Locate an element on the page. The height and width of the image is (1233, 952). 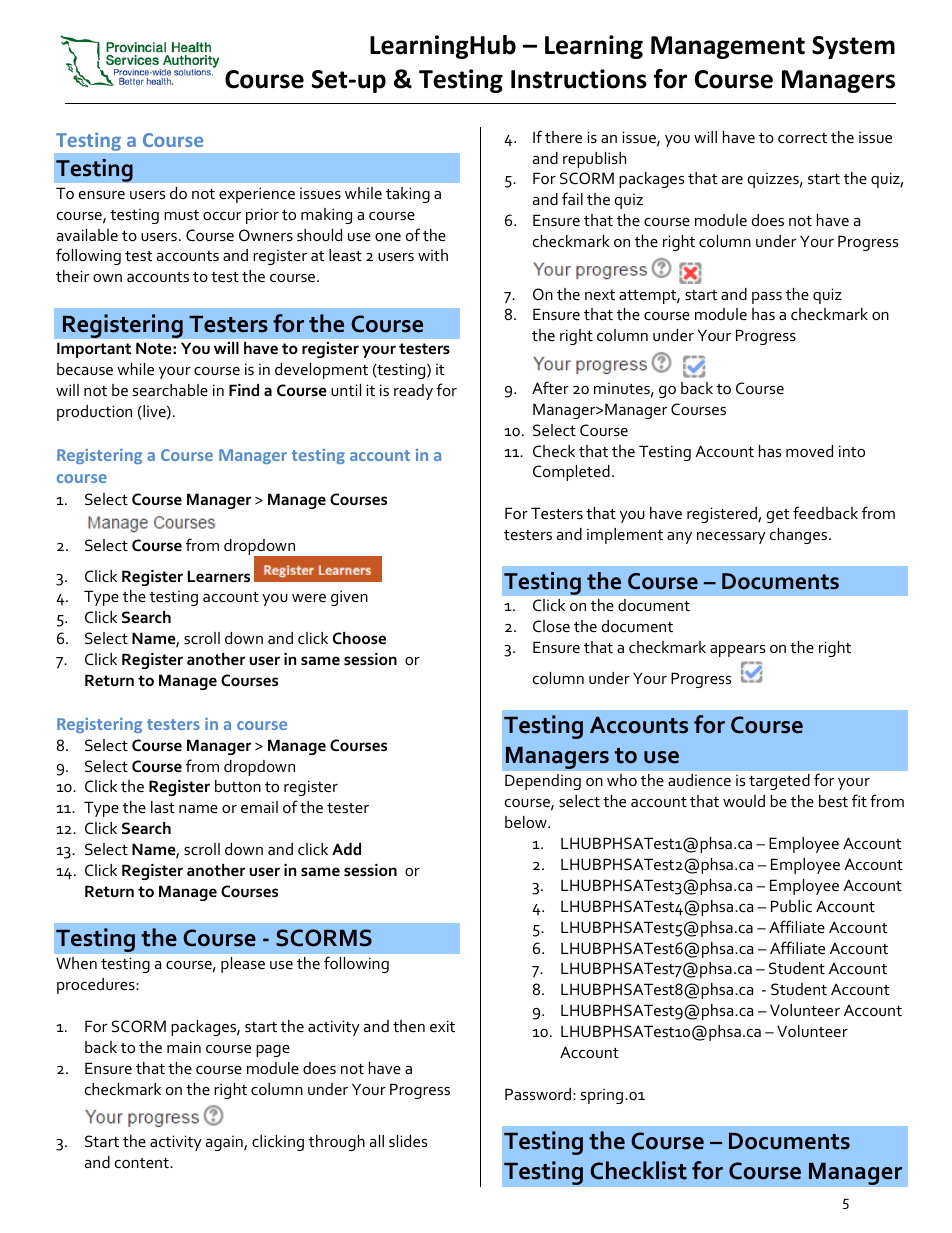
Learners is located at coordinates (219, 576).
